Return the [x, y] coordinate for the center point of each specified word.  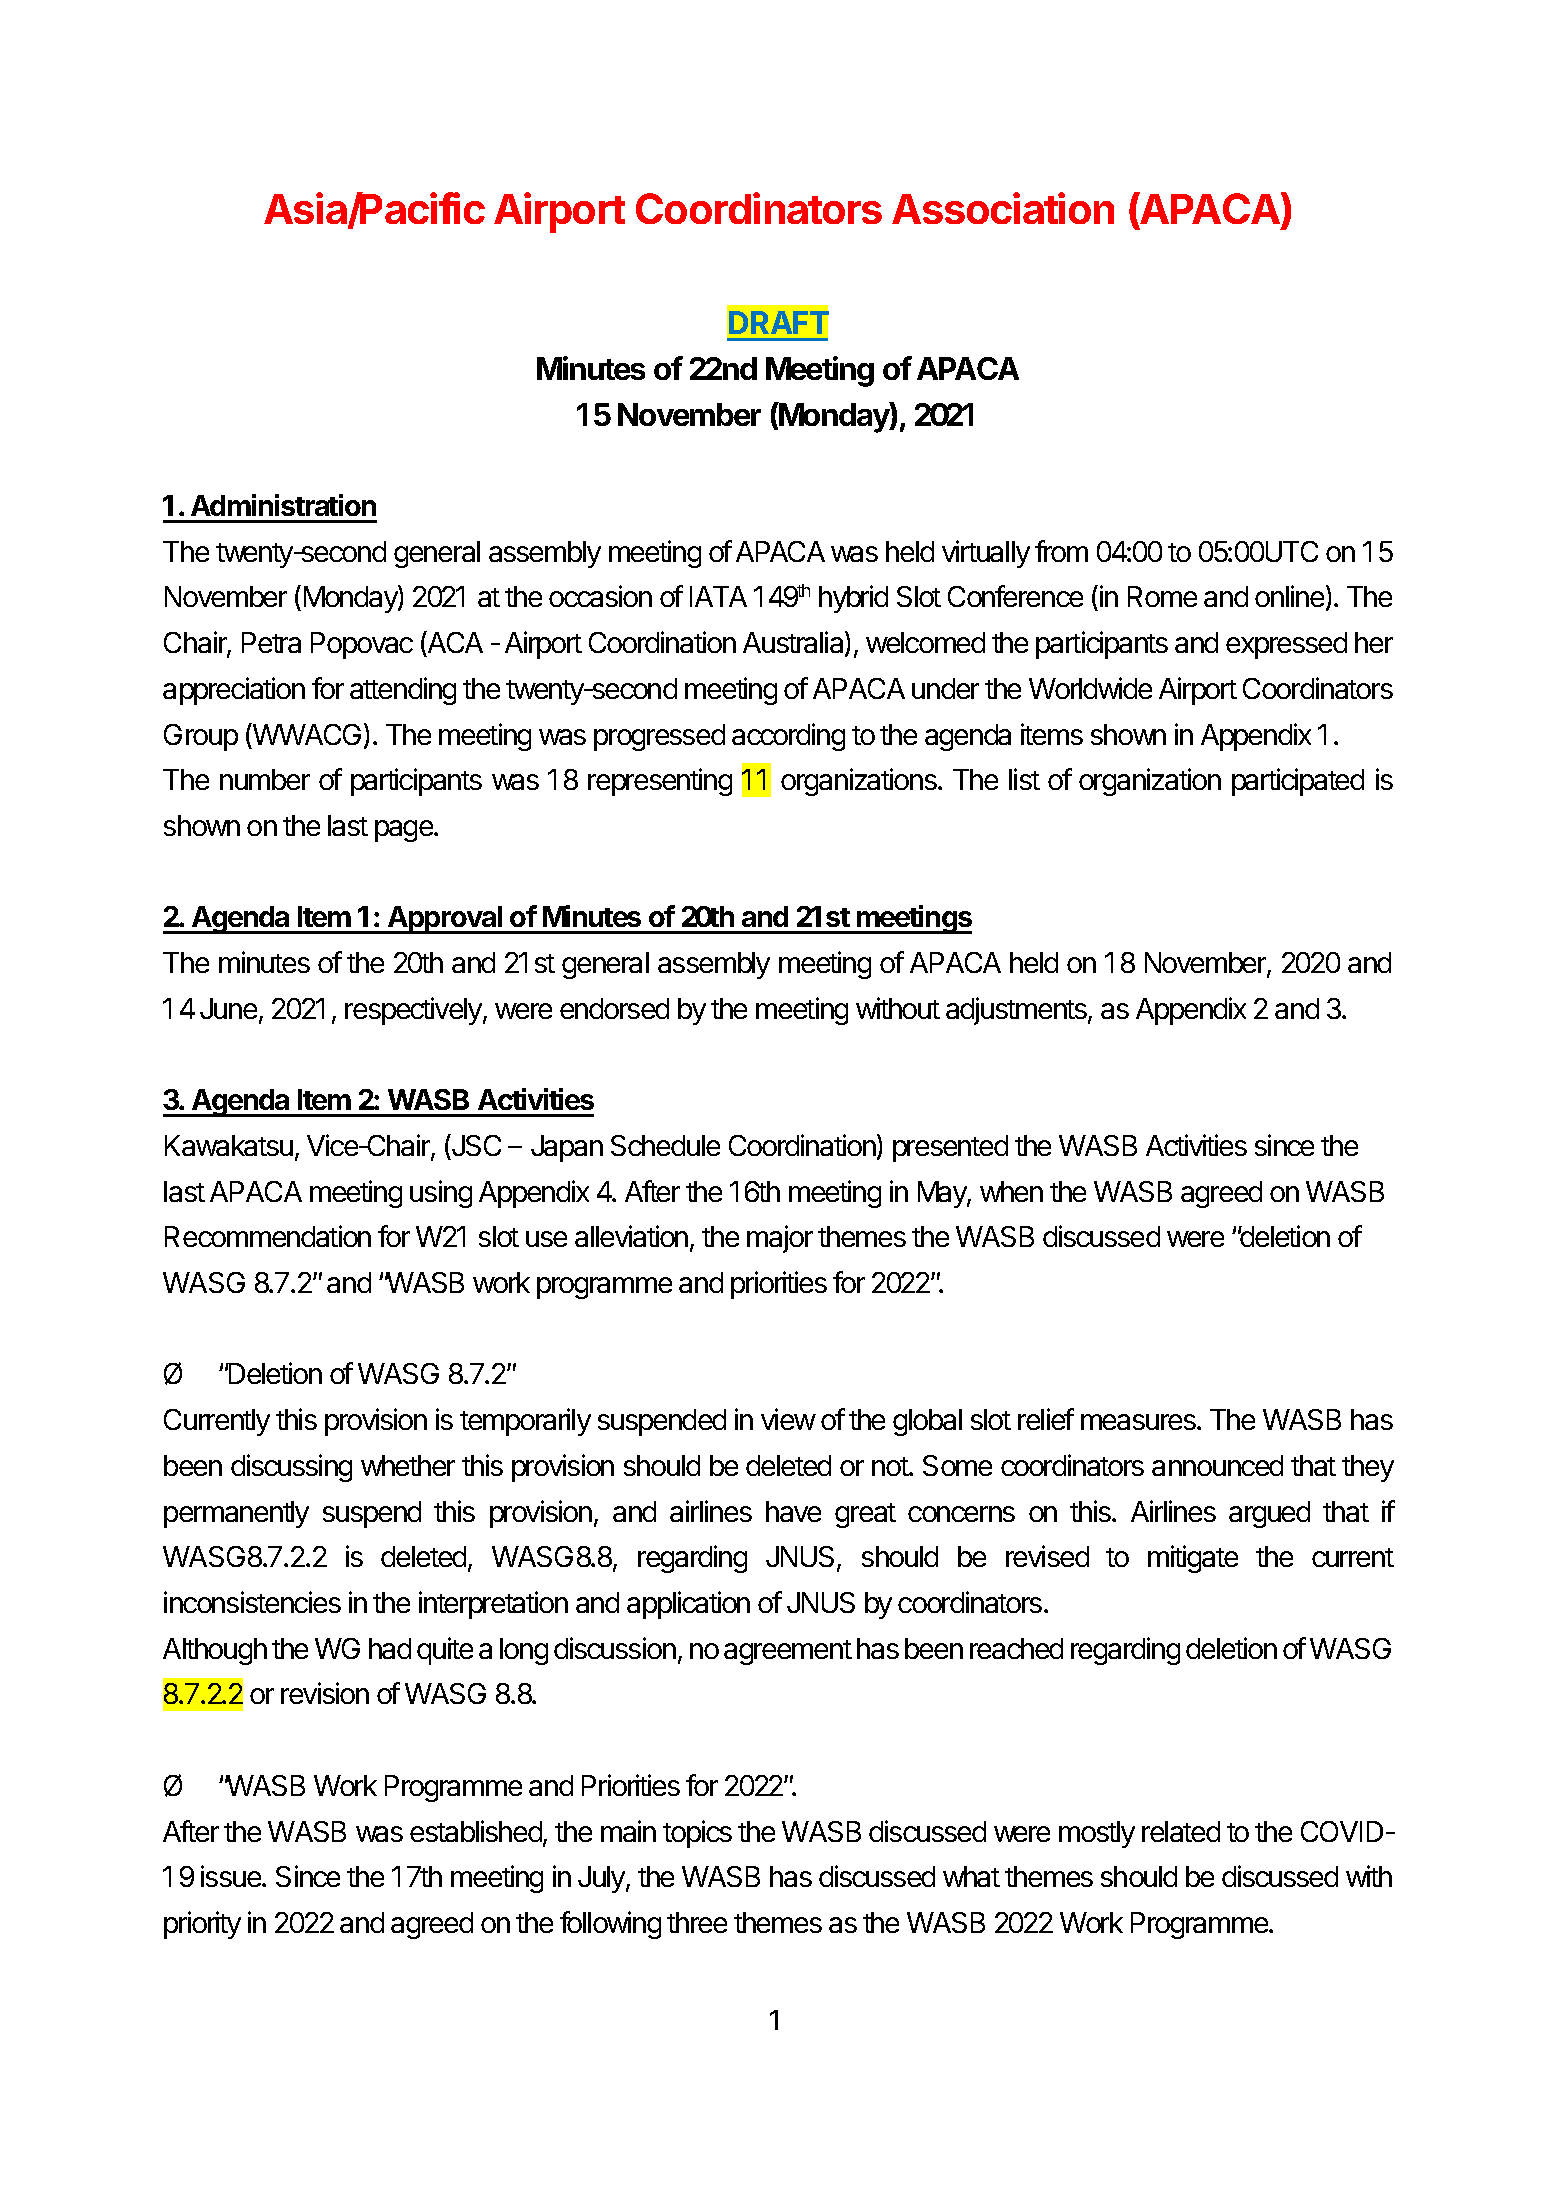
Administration [283, 505]
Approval [445, 920]
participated [1298, 782]
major [780, 1239]
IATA [718, 596]
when [1011, 1191]
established [477, 1832]
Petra [271, 642]
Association [1003, 208]
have [793, 1511]
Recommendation [268, 1236]
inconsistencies [252, 1602]
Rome [1162, 596]
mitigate [1193, 1559]
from [1061, 551]
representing [660, 782]
